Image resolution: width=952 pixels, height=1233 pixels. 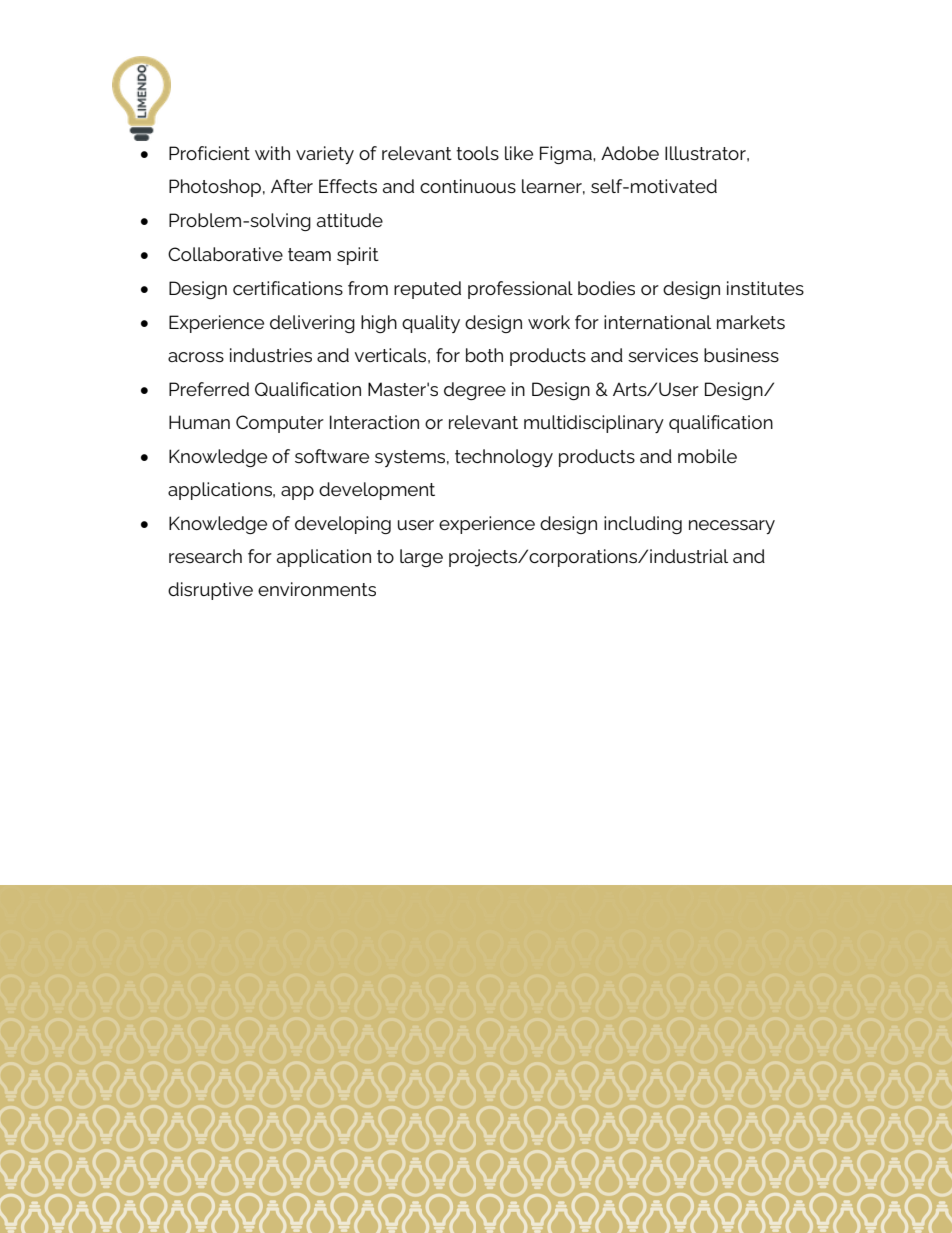 What do you see at coordinates (663, 355) in the image?
I see `services` at bounding box center [663, 355].
